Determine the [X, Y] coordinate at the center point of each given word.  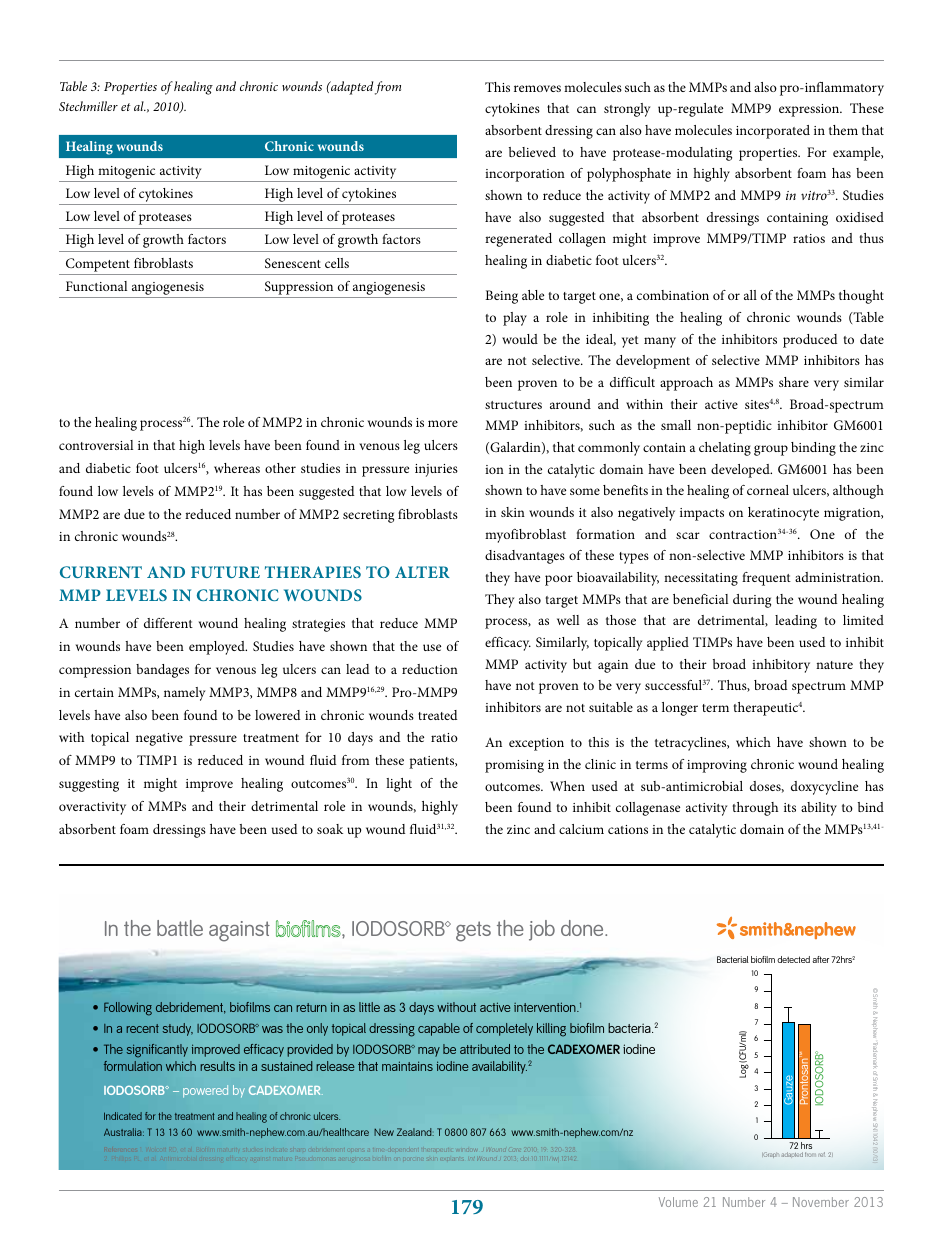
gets [473, 931]
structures [513, 405]
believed [532, 152]
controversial [96, 445]
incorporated [773, 132]
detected [793, 959]
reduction [430, 669]
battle [180, 928]
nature [834, 665]
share [794, 382]
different [168, 623]
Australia [124, 1132]
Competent [98, 265]
